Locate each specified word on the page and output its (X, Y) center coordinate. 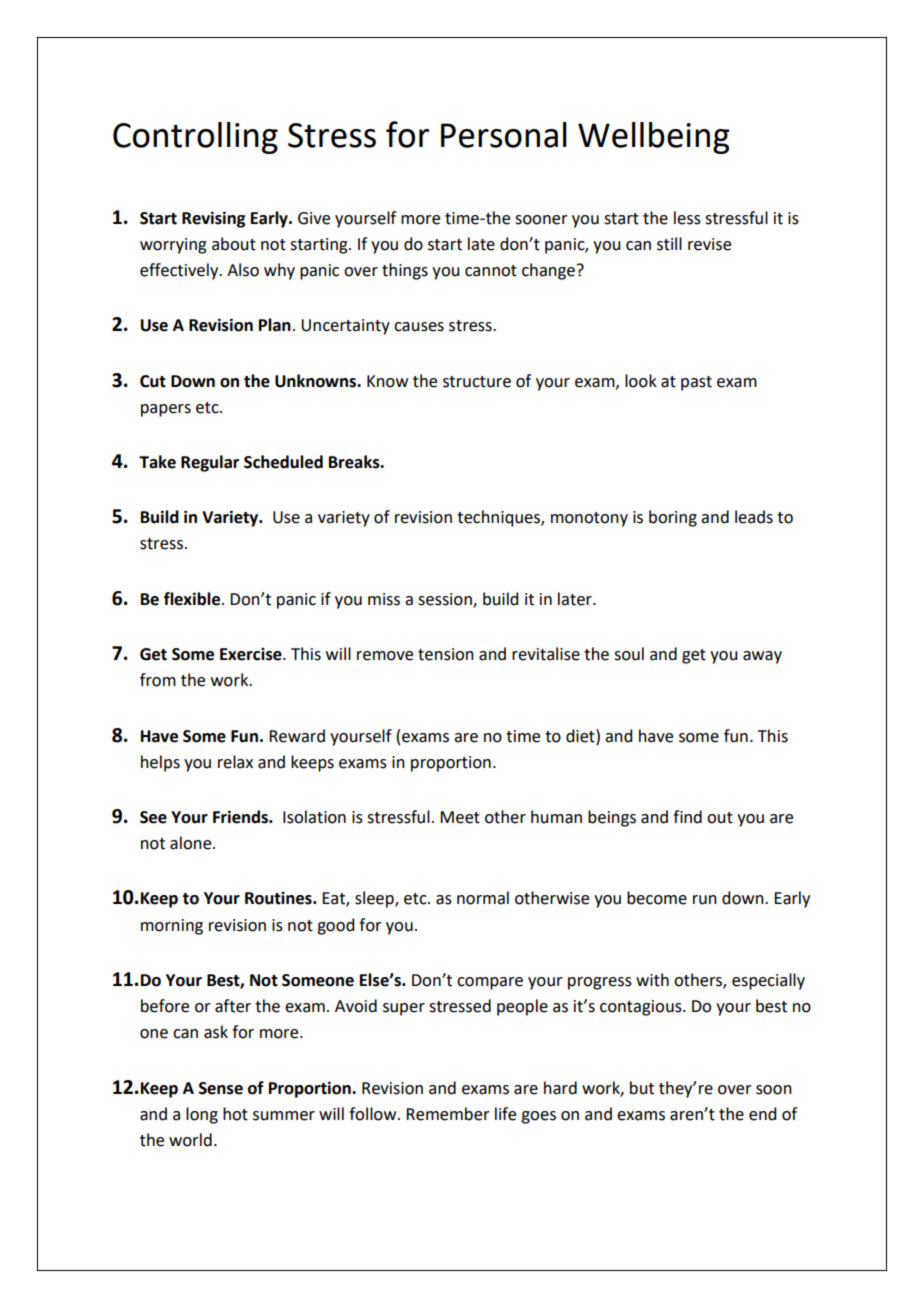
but (642, 1088)
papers (166, 410)
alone (192, 843)
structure (477, 382)
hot (235, 1114)
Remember (448, 1114)
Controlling (195, 138)
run (705, 900)
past (696, 383)
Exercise (252, 654)
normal (483, 898)
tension (446, 654)
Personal (504, 135)
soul (629, 654)
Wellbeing (654, 138)
